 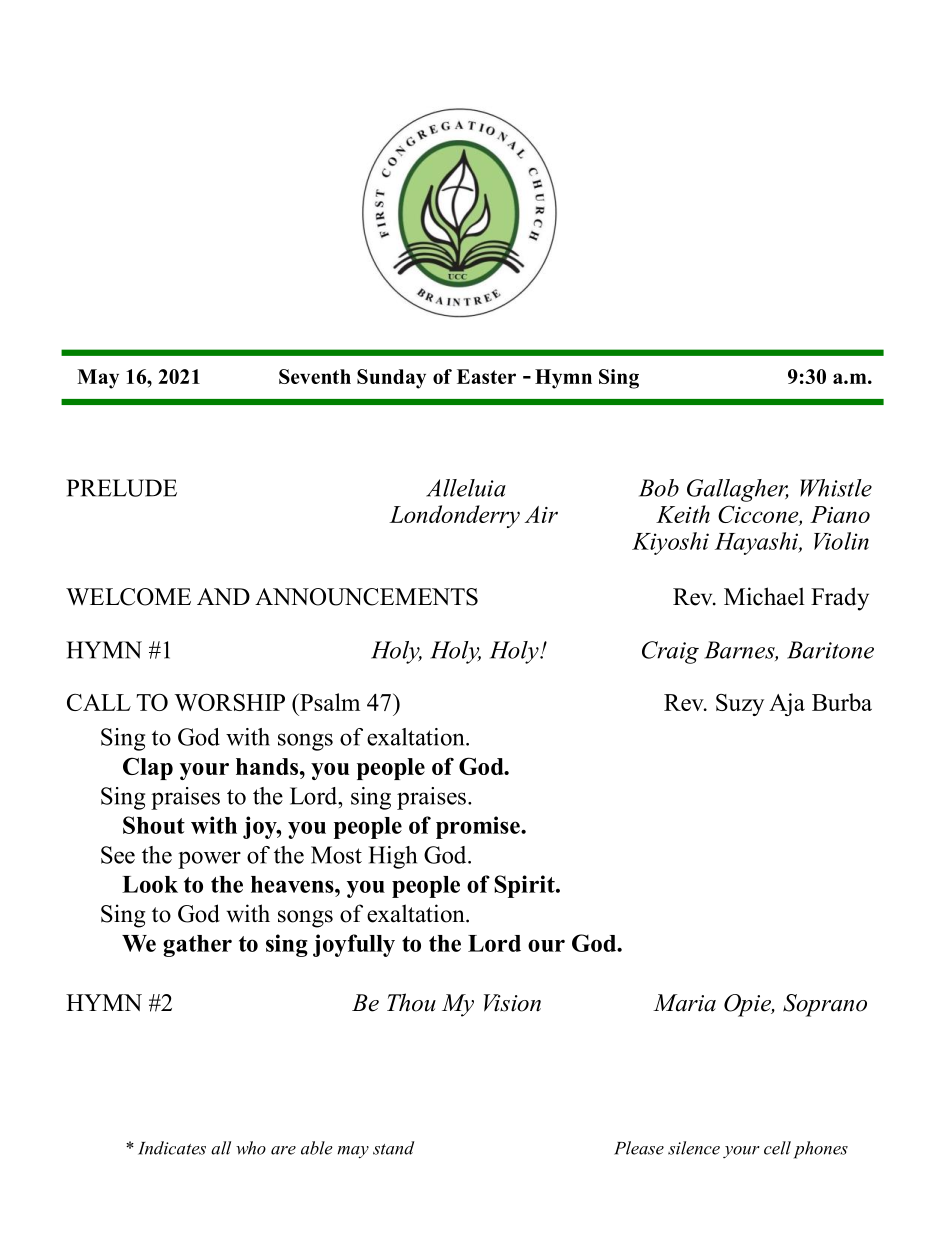 What do you see at coordinates (197, 946) in the screenshot?
I see `gather` at bounding box center [197, 946].
